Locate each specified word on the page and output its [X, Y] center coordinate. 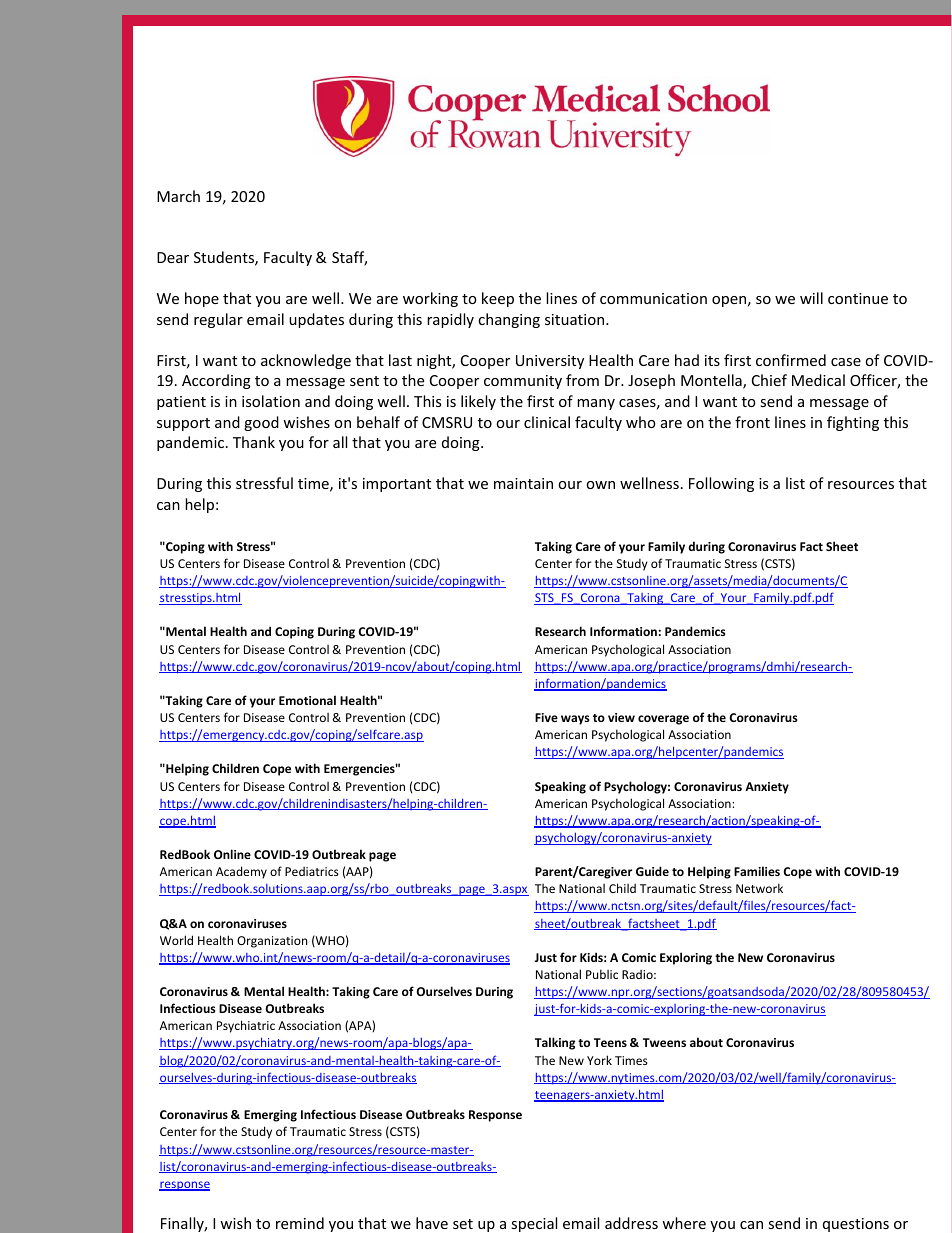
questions [856, 1225]
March [178, 196]
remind [300, 1223]
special [534, 1224]
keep [498, 299]
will [811, 298]
